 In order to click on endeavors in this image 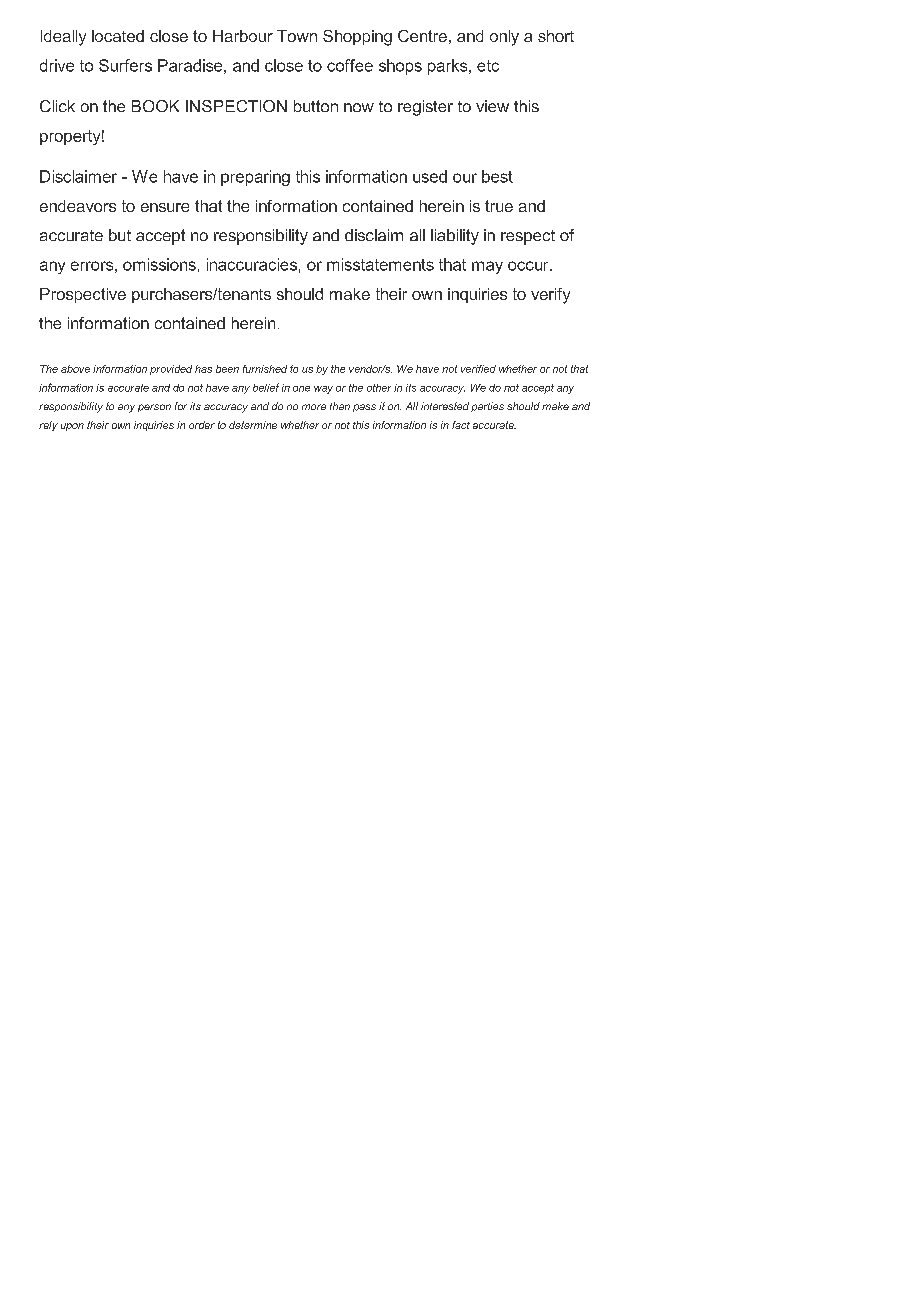, I will do `click(78, 206)`.
